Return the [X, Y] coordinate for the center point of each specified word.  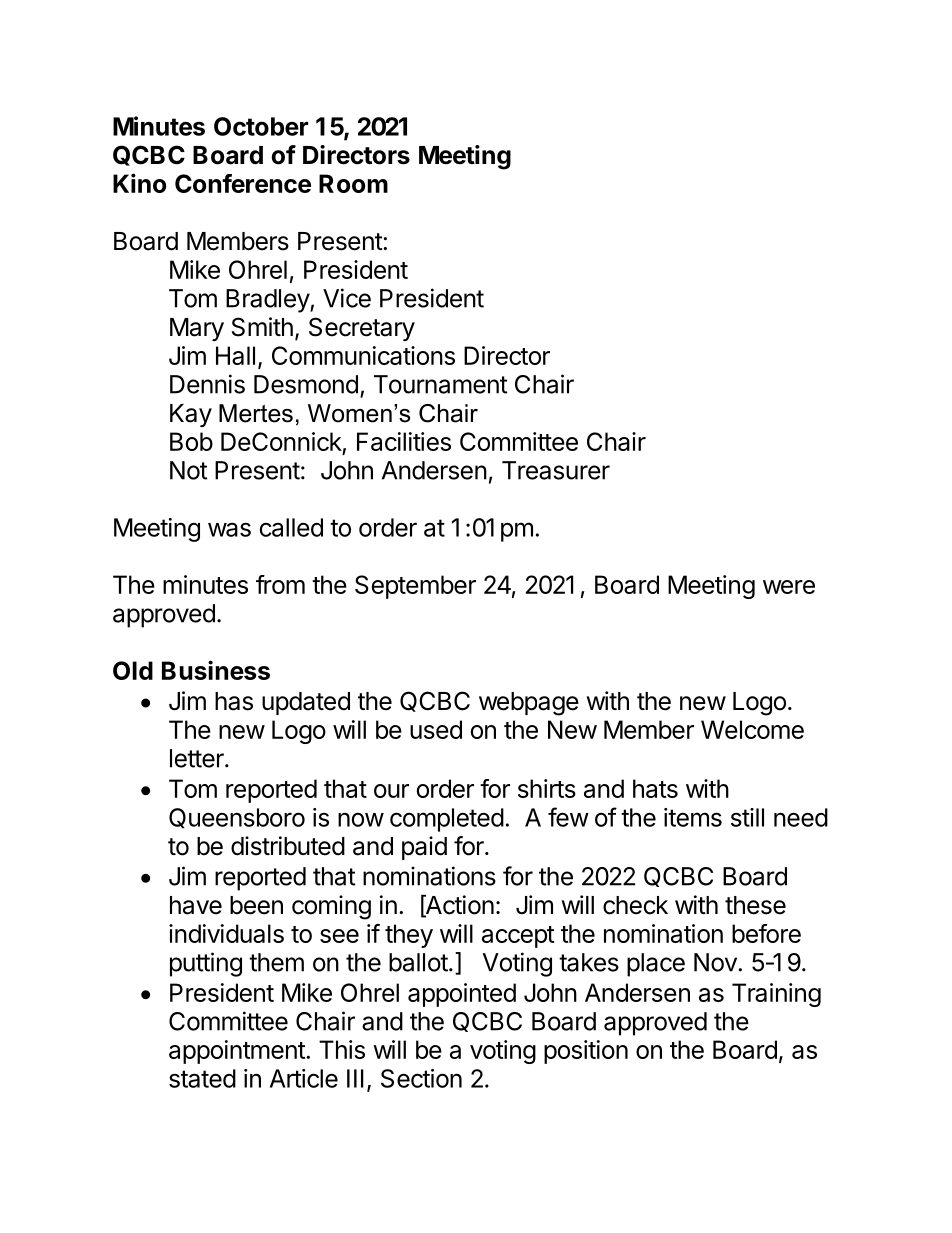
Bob [191, 441]
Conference [243, 183]
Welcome [752, 729]
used [436, 729]
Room [353, 183]
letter [198, 758]
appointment [237, 1052]
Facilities [404, 441]
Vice [347, 298]
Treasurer [556, 470]
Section [421, 1078]
